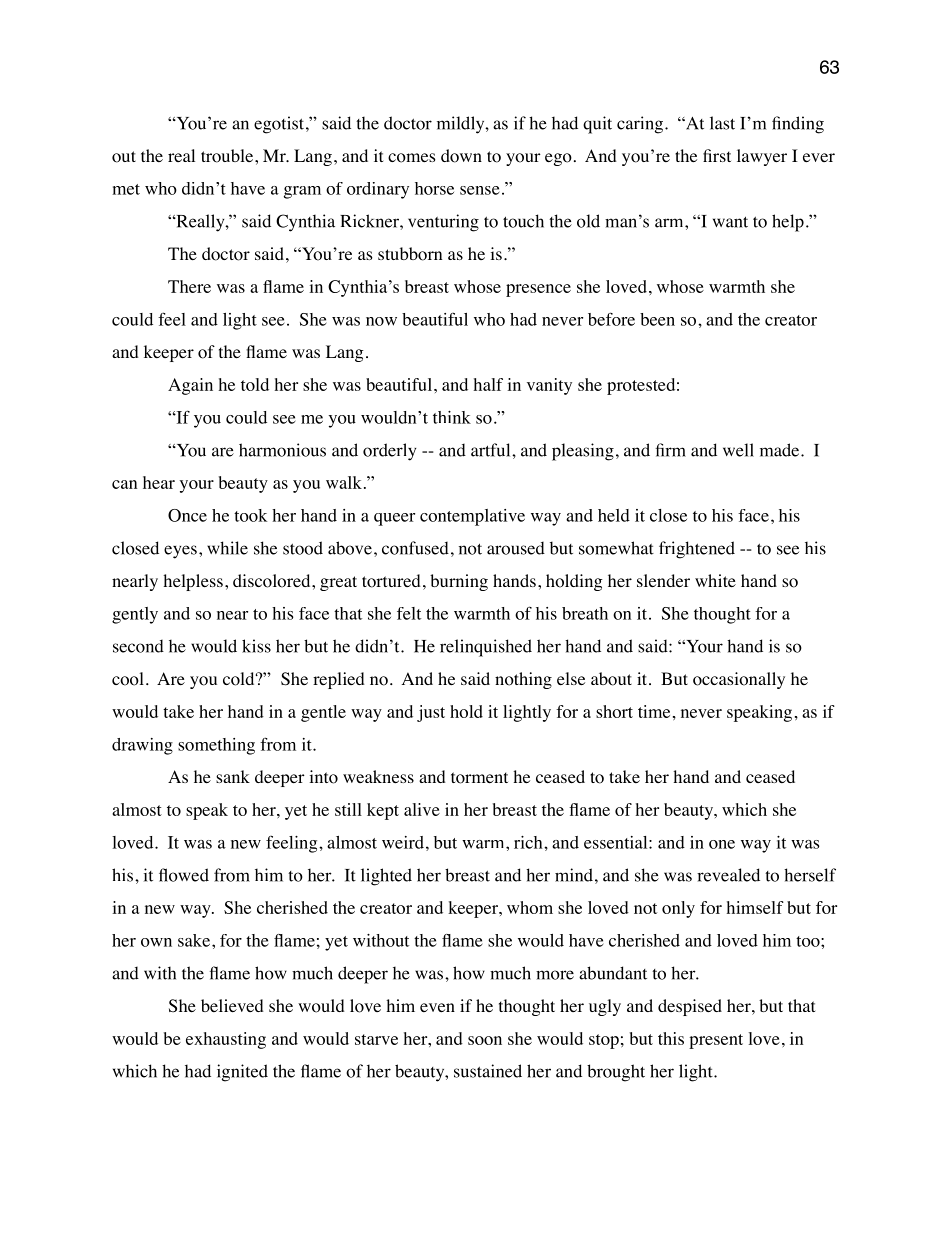 Image resolution: width=952 pixels, height=1233 pixels. I want to click on exhausting, so click(226, 1040).
